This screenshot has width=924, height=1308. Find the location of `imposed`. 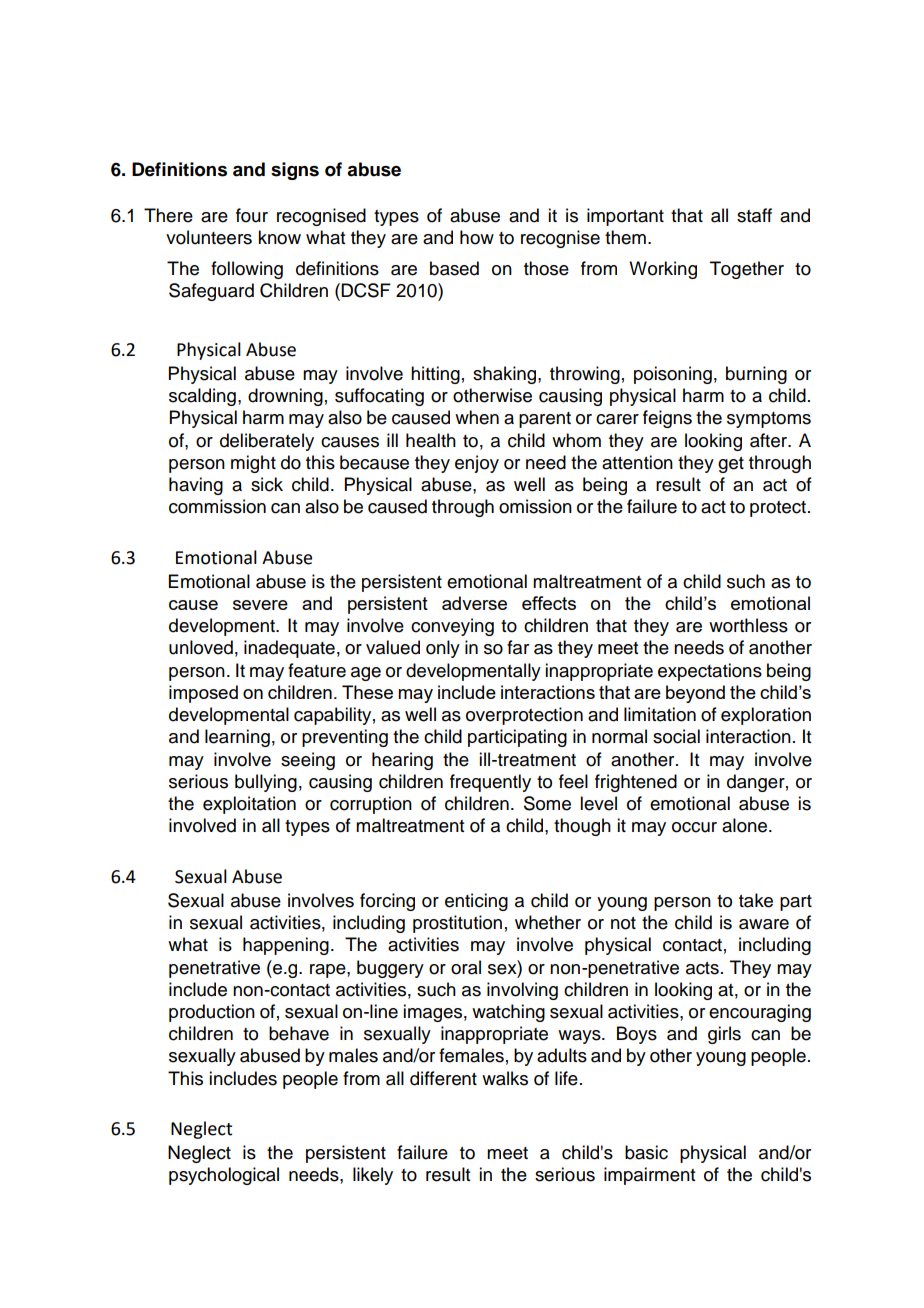

imposed is located at coordinates (203, 694).
